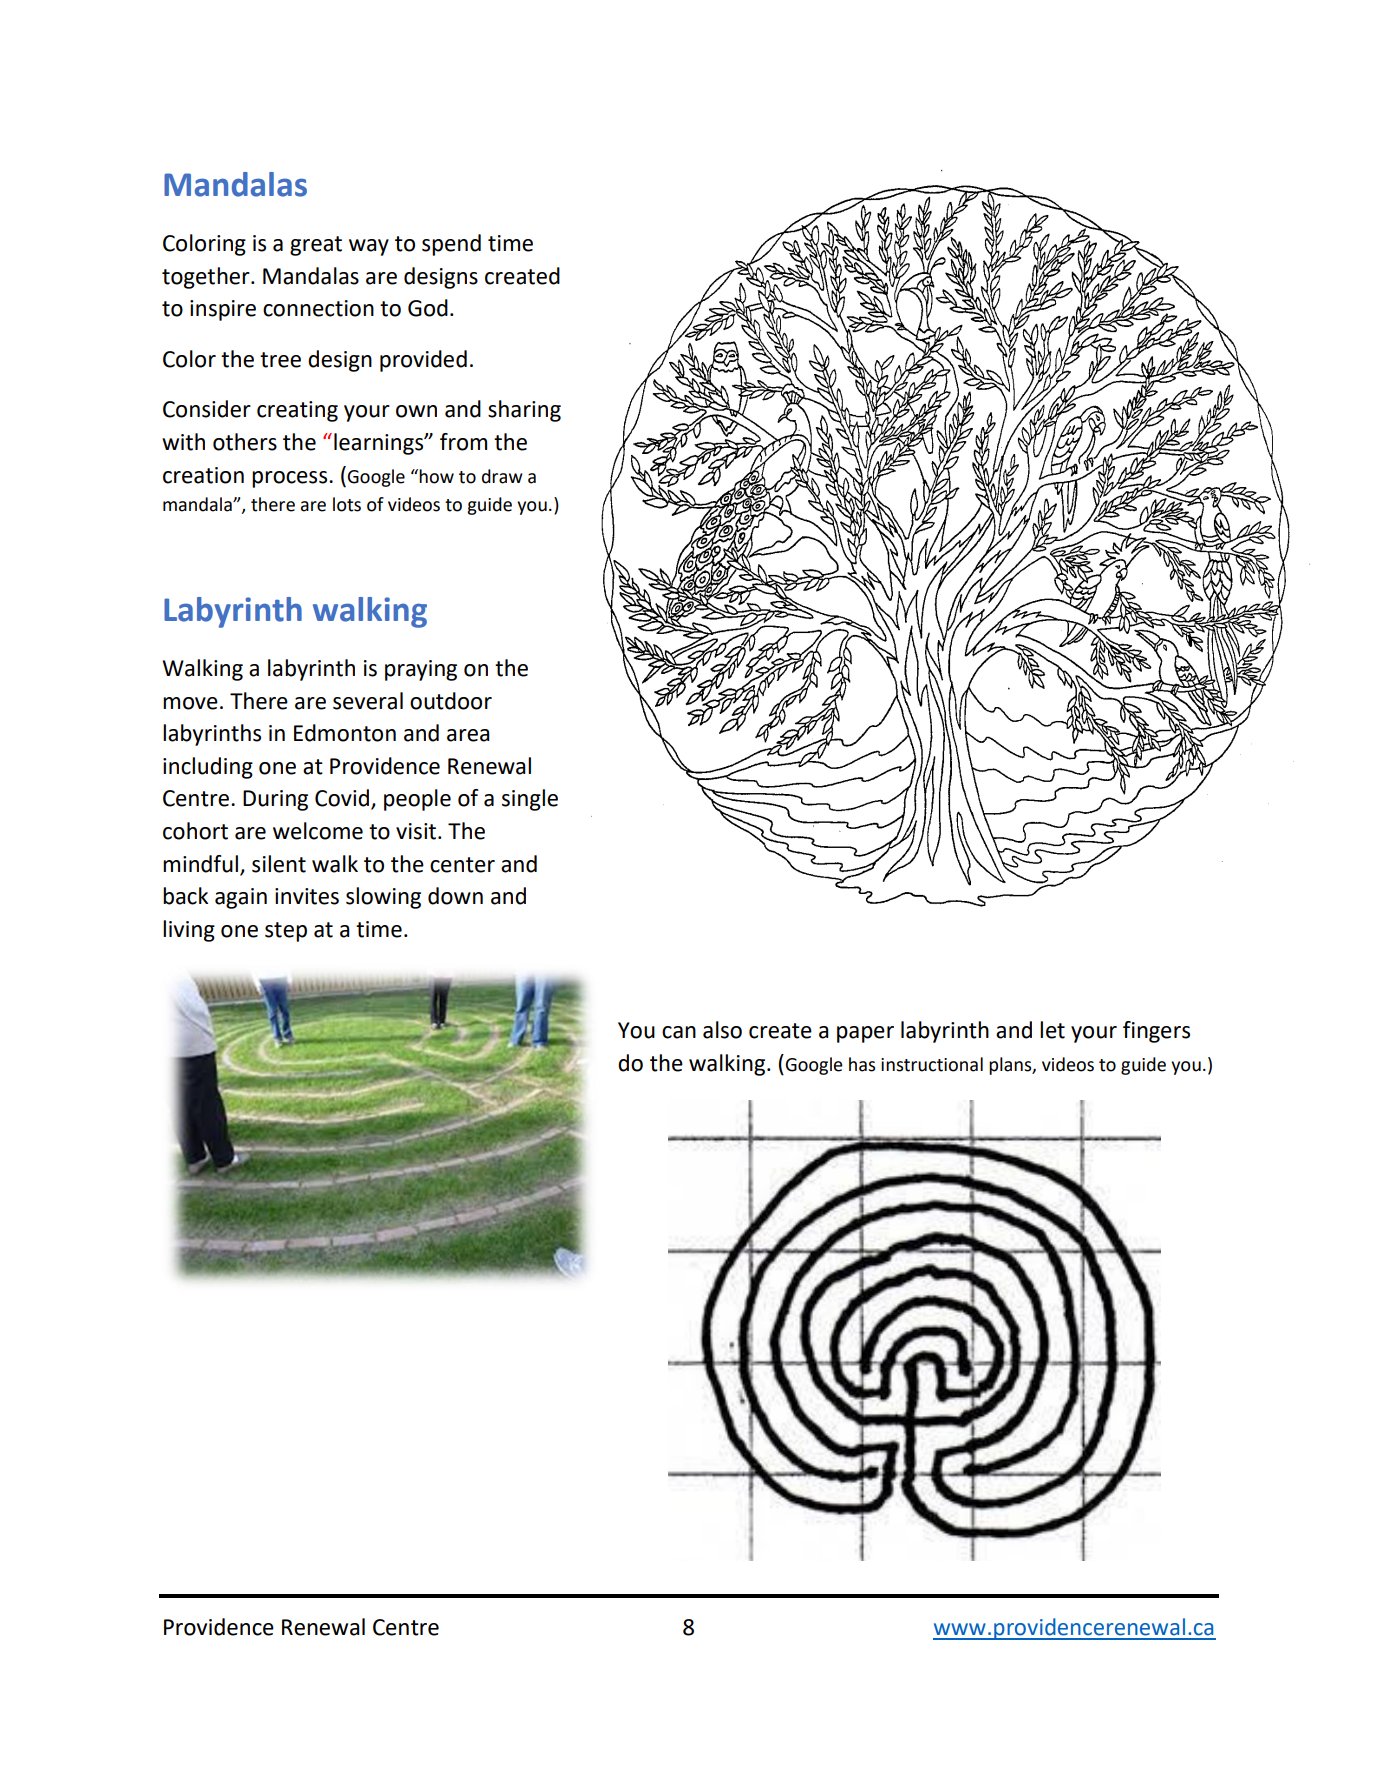 The height and width of the image is (1782, 1377). What do you see at coordinates (524, 411) in the image?
I see `sharing` at bounding box center [524, 411].
